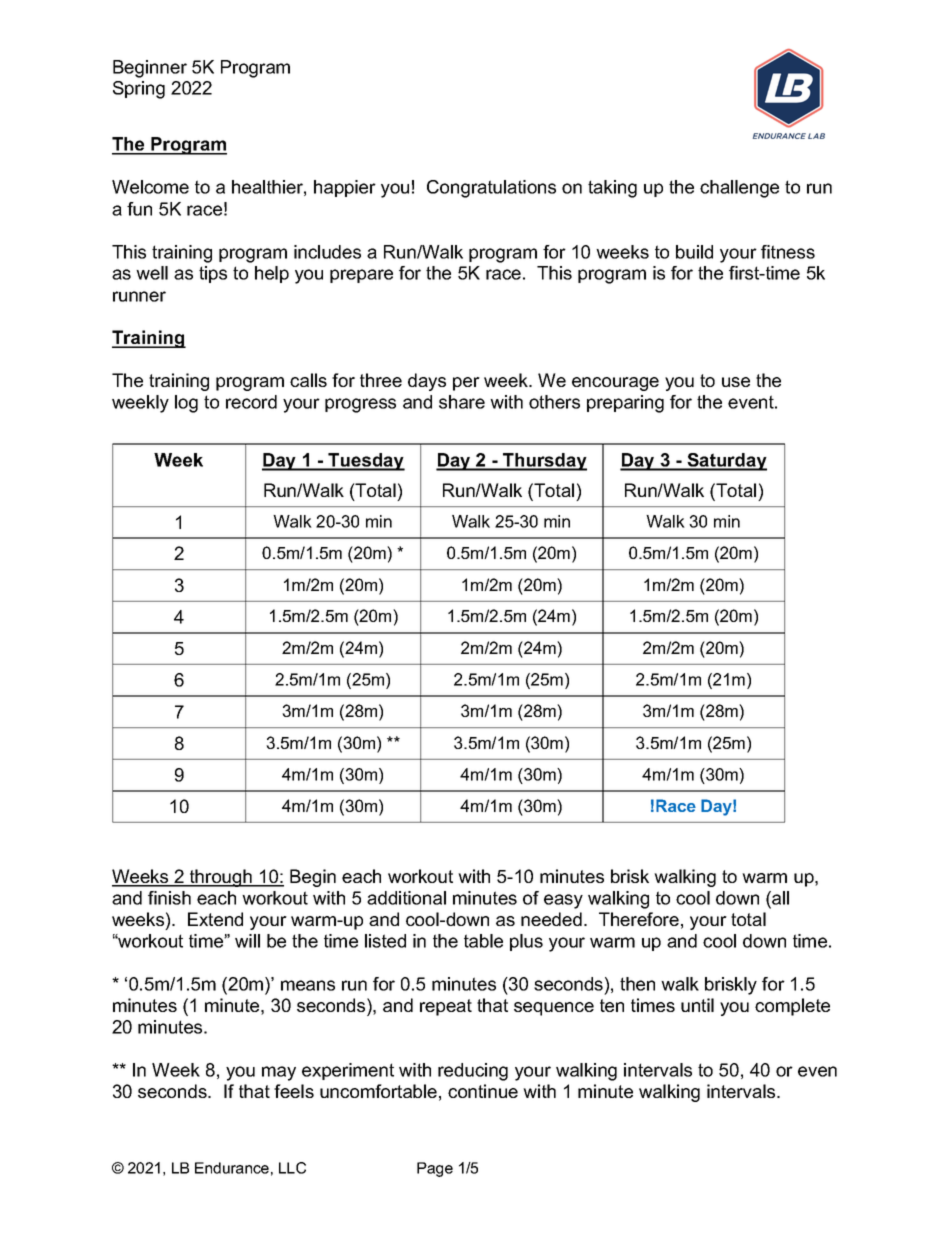 This screenshot has height=1233, width=952. Describe the element at coordinates (491, 189) in the screenshot. I see `Congratulations` at that location.
